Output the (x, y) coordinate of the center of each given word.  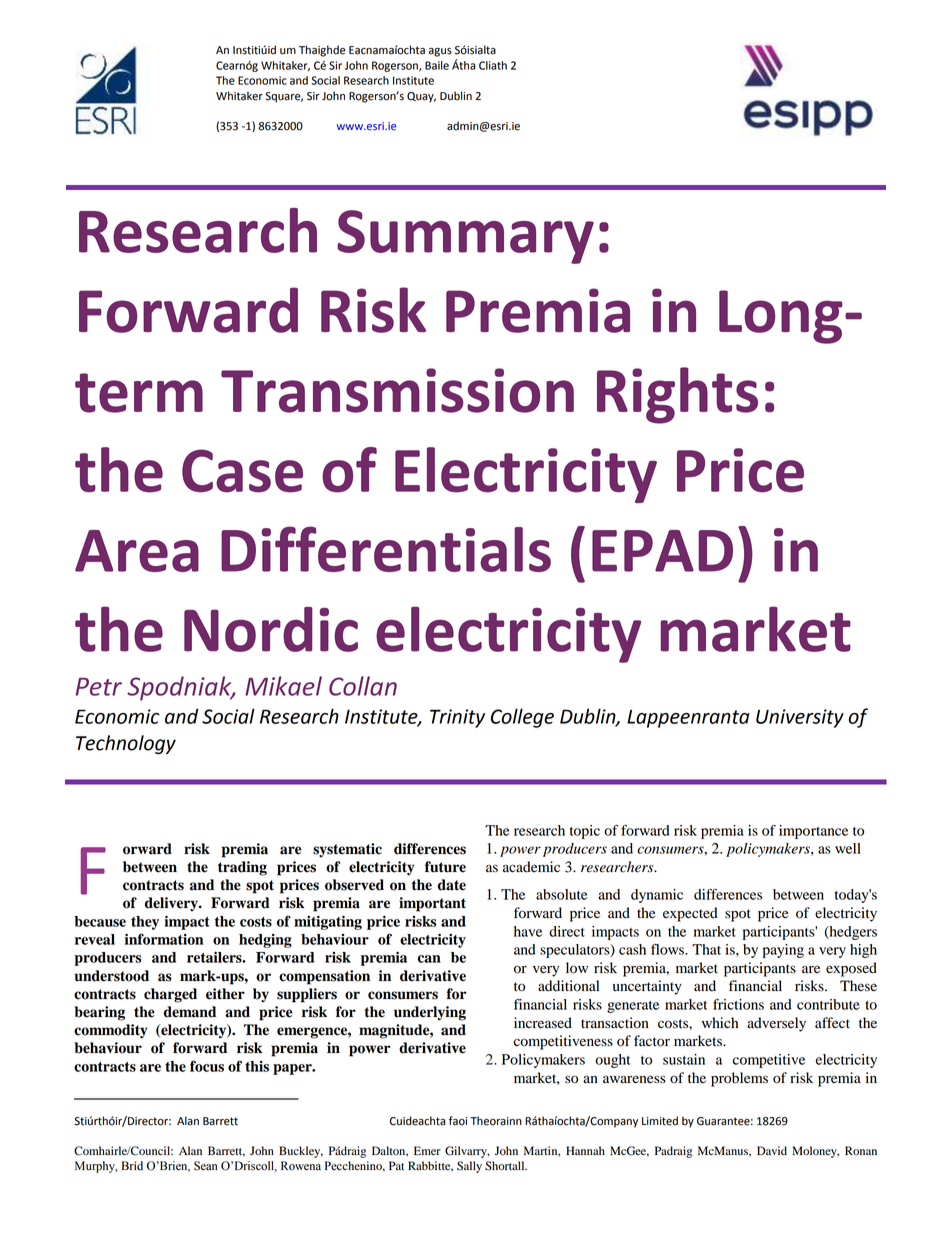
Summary (465, 237)
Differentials (386, 549)
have (528, 931)
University (800, 718)
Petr (98, 686)
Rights (677, 395)
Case (242, 471)
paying (783, 951)
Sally (469, 1167)
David (772, 1151)
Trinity (457, 718)
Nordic (271, 629)
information (164, 939)
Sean (206, 1166)
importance (813, 832)
